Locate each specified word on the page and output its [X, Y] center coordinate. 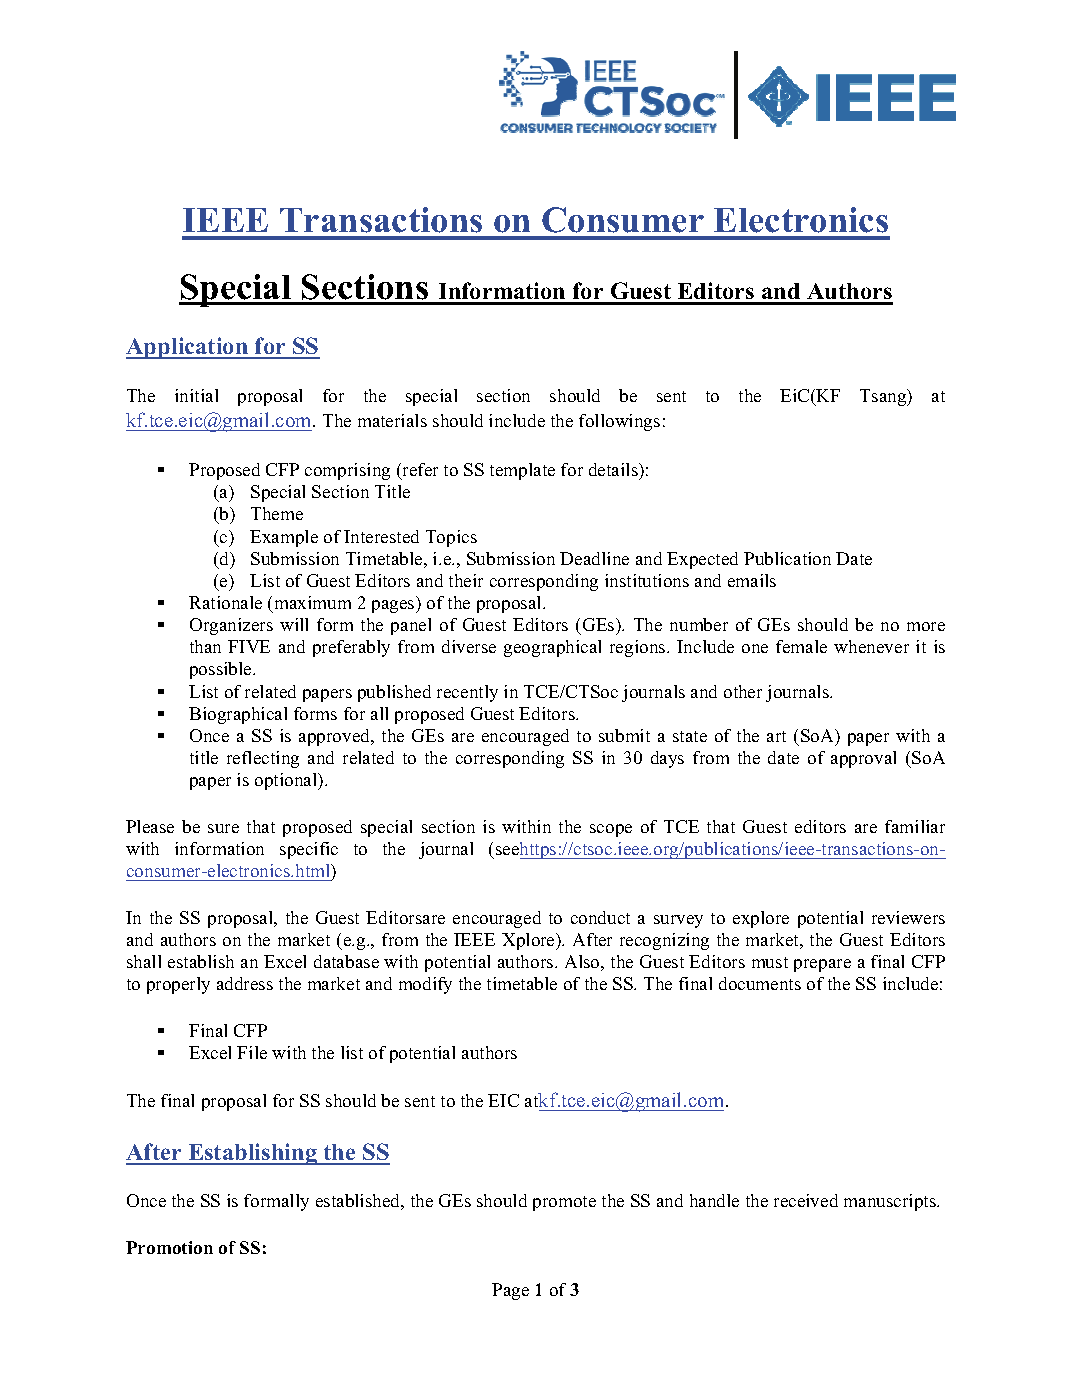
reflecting [263, 759]
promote [564, 1203]
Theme [277, 513]
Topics [451, 538]
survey [678, 921]
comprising [347, 471]
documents [760, 983]
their [466, 580]
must [770, 962]
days [667, 759]
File [252, 1052]
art [776, 736]
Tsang [884, 397]
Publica [774, 558]
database [346, 961]
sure [223, 828]
